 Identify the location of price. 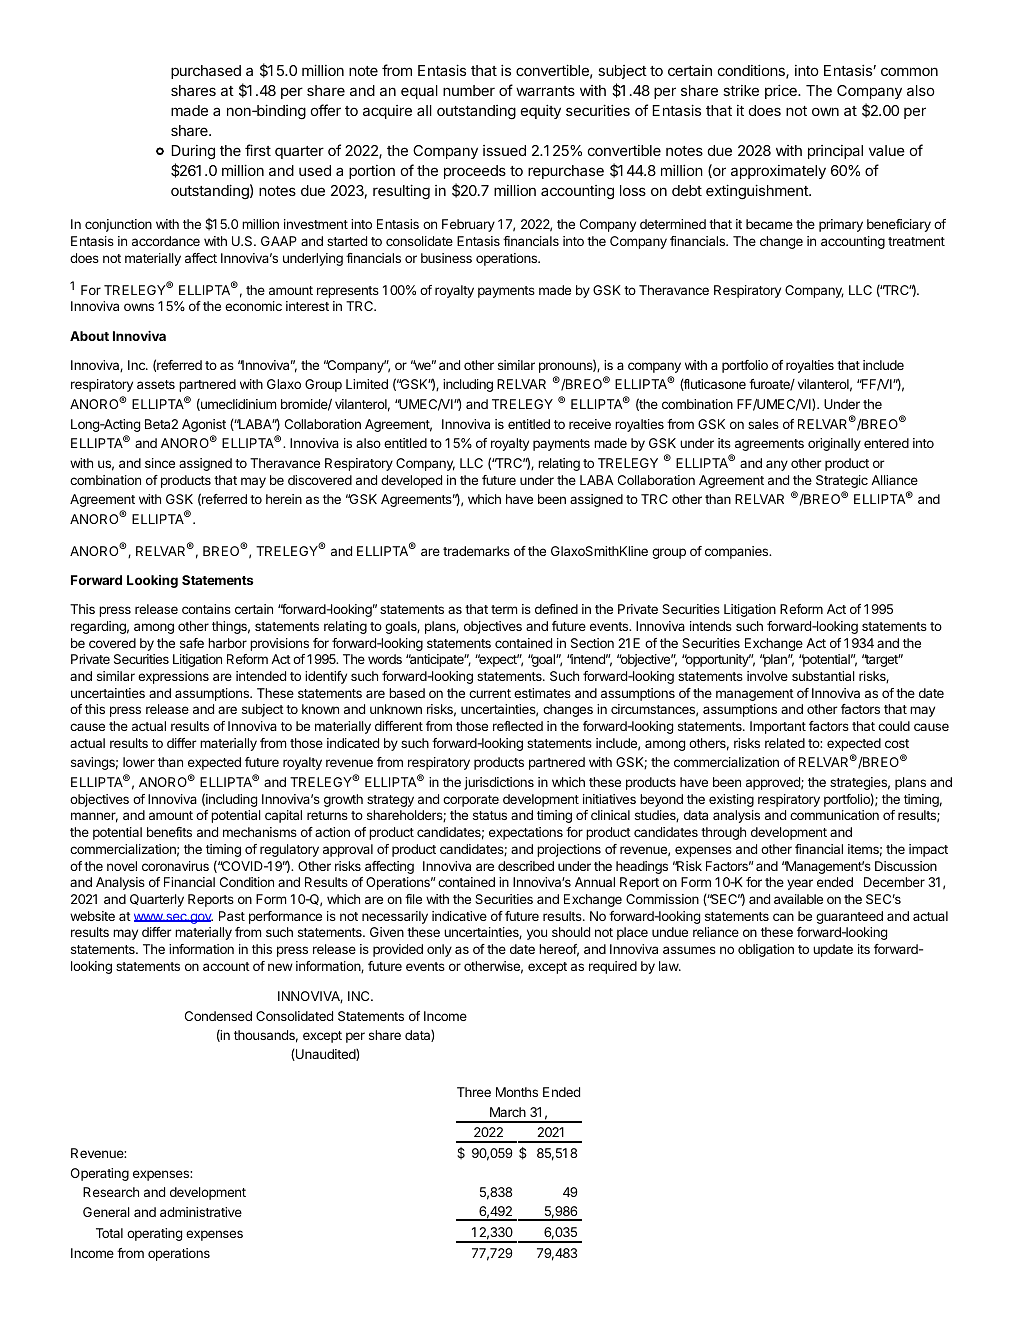
(782, 92).
